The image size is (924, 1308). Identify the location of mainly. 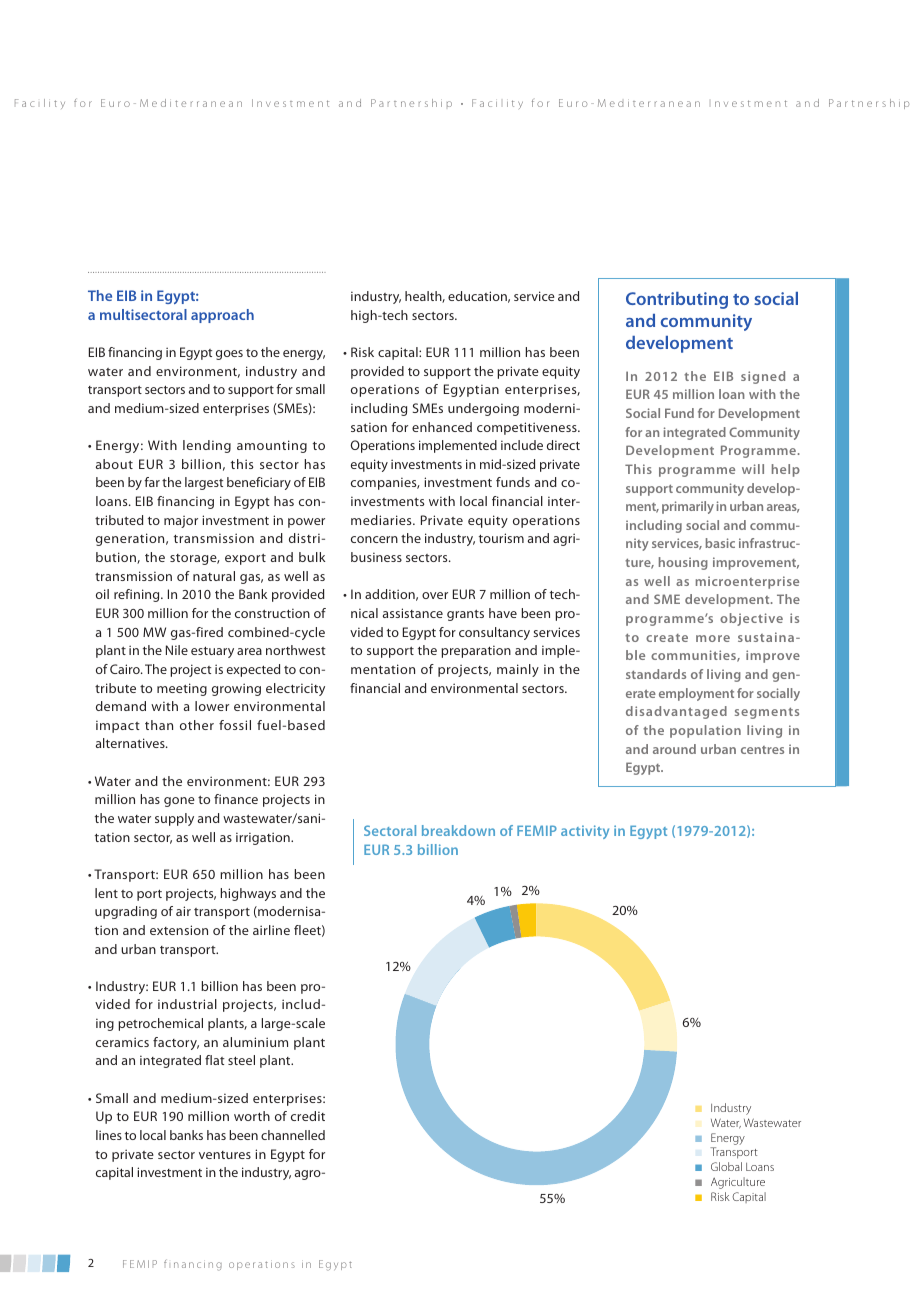
(518, 670).
